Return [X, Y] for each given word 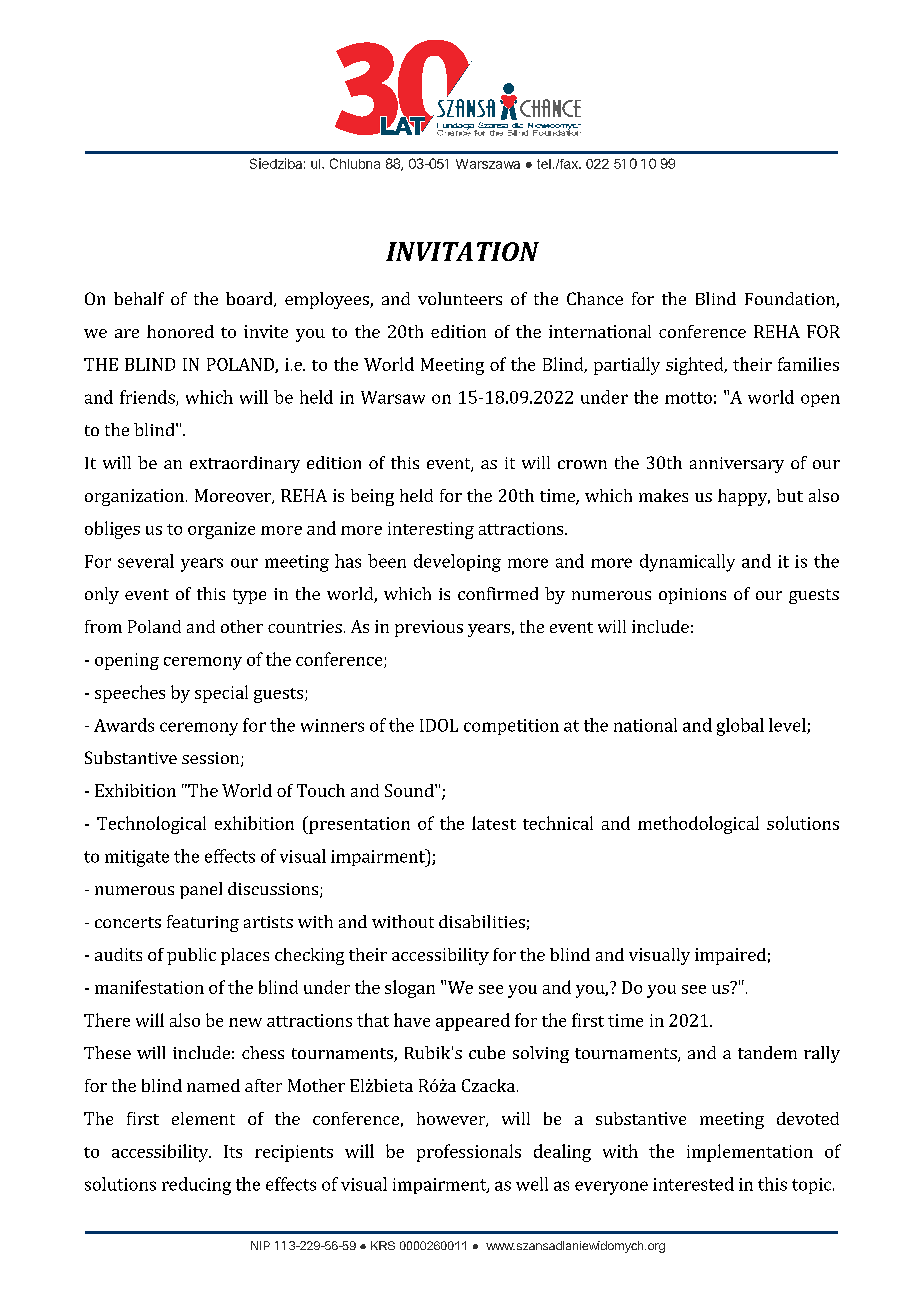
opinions [692, 596]
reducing [196, 1186]
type [249, 596]
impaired [730, 956]
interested [693, 1184]
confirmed [498, 593]
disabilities [482, 921]
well [532, 1184]
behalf [139, 298]
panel [201, 890]
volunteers [460, 298]
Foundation [791, 300]
